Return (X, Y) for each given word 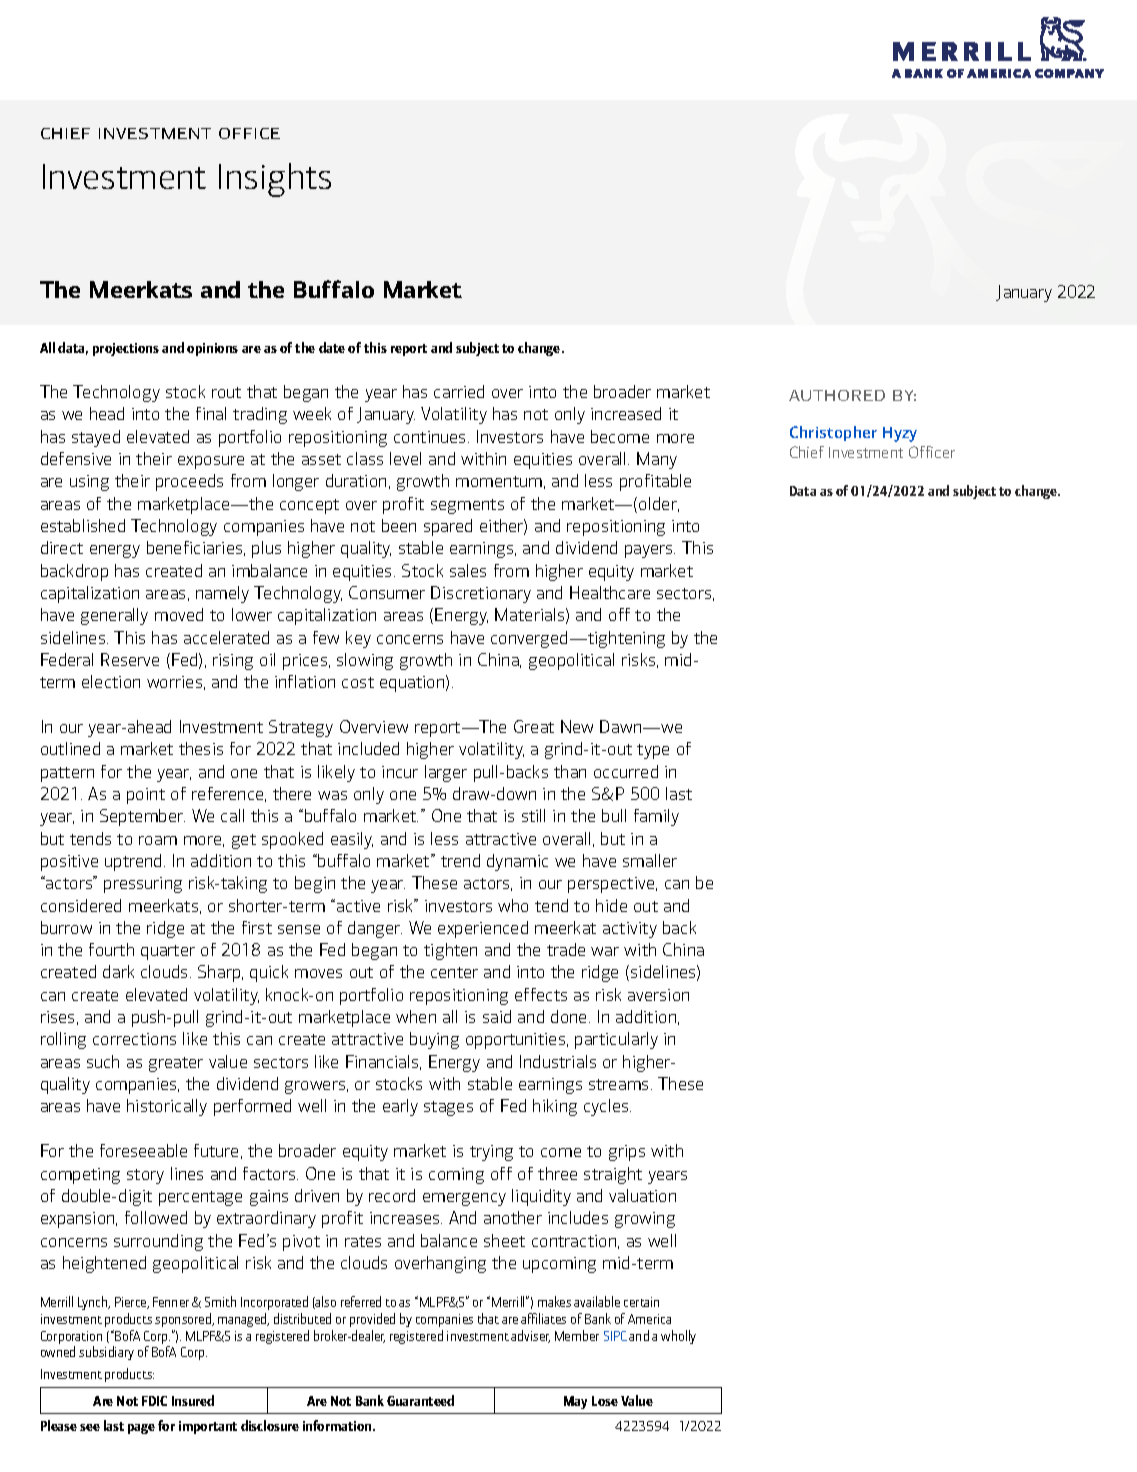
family (656, 817)
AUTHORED (837, 395)
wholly (678, 1337)
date (332, 347)
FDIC (154, 1401)
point (146, 796)
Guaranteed (420, 1400)
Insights (275, 180)
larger (446, 773)
